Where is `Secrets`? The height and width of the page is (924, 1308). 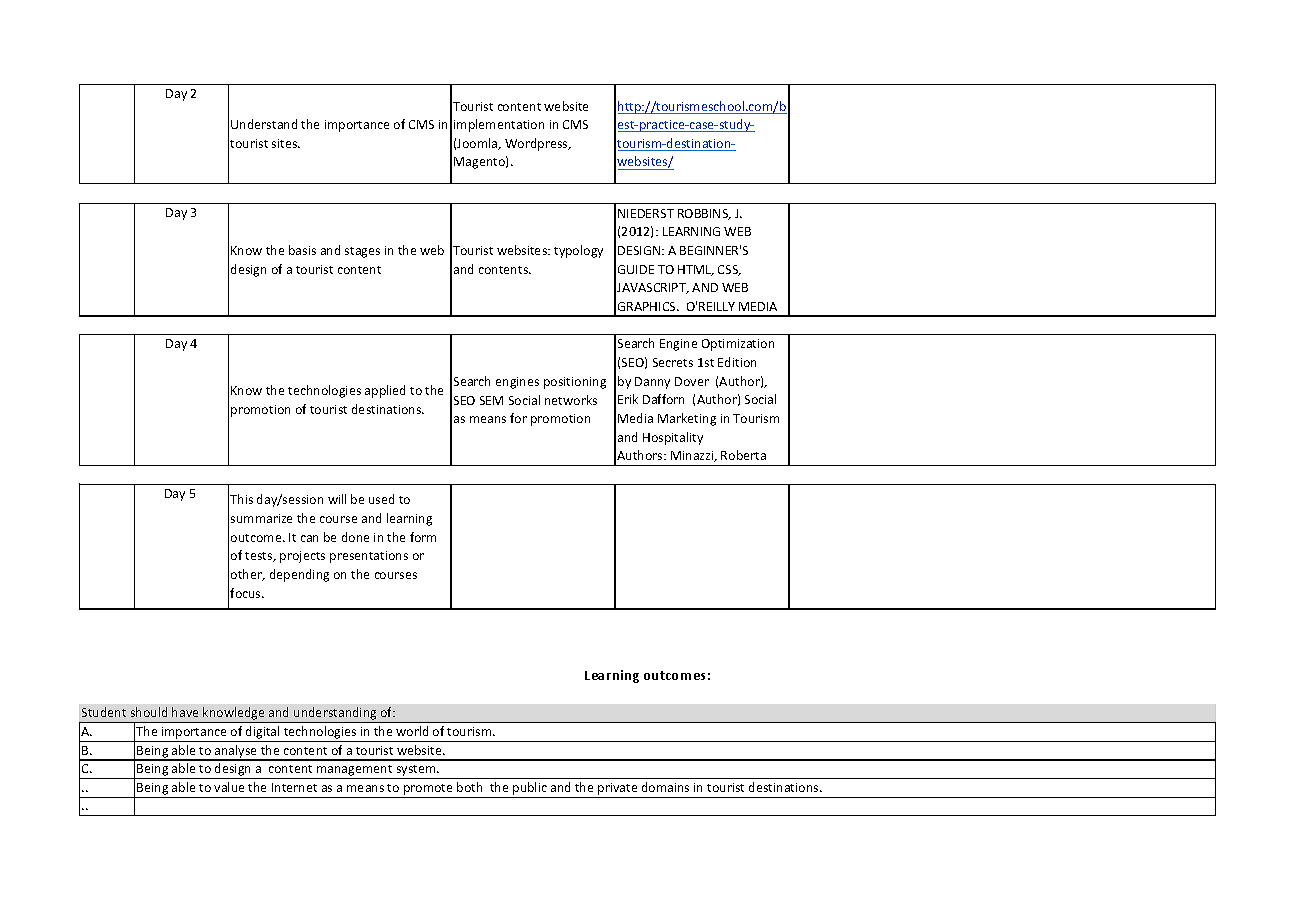
Secrets is located at coordinates (673, 362).
